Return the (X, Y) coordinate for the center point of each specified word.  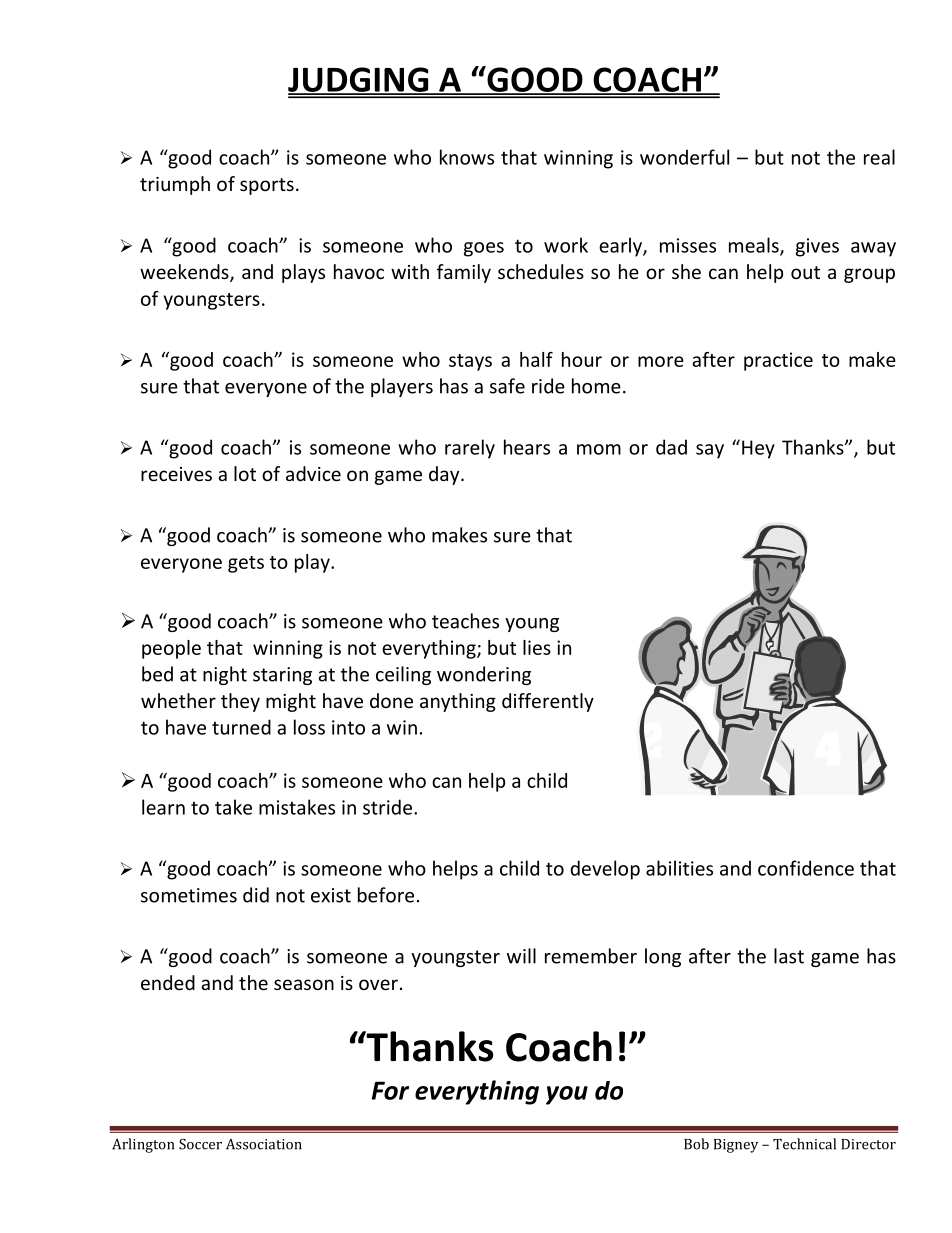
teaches (465, 621)
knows (467, 157)
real (879, 157)
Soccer (200, 1144)
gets (246, 564)
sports (267, 186)
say (710, 451)
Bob (696, 1144)
